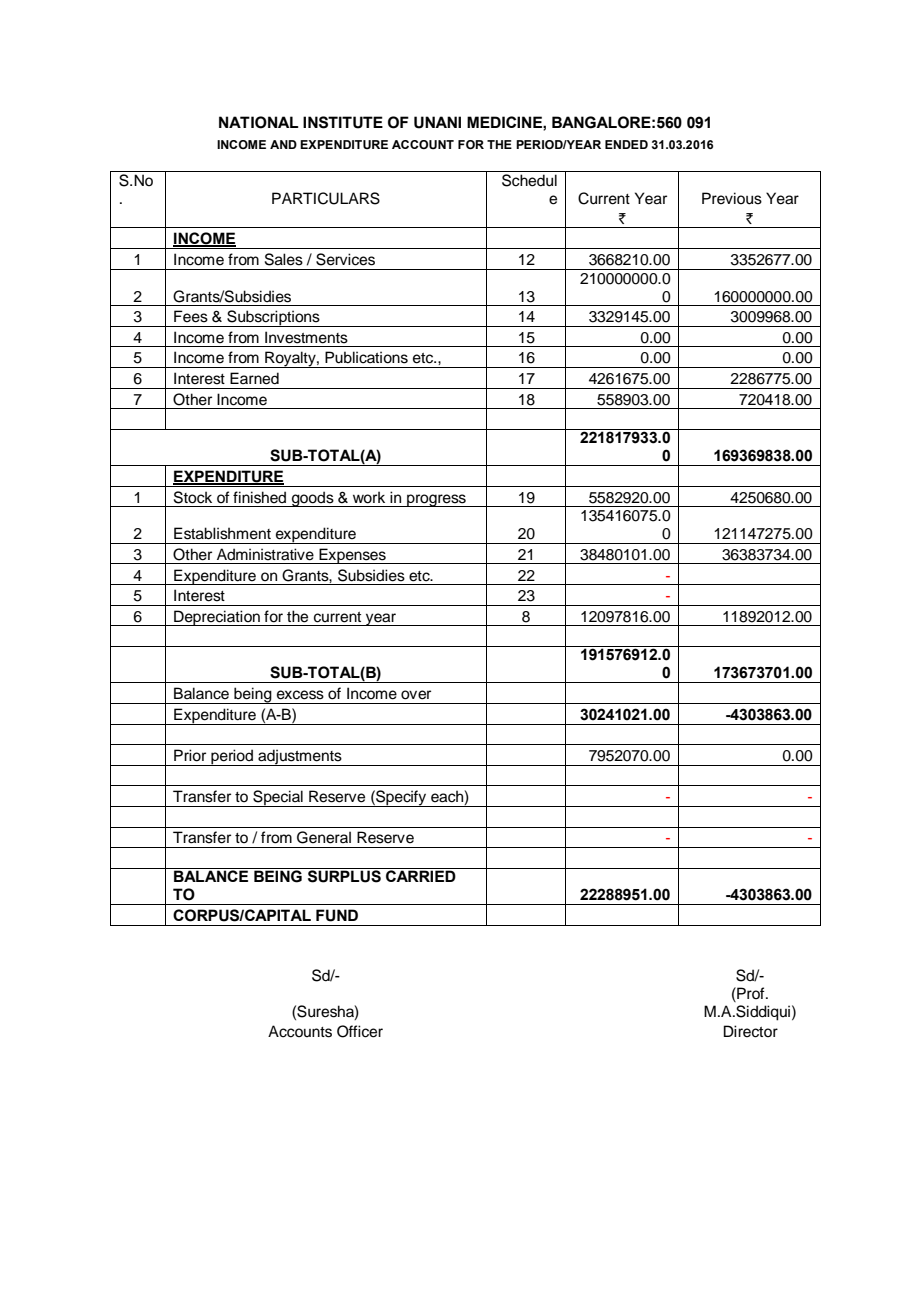 The width and height of the page is (924, 1308). What do you see at coordinates (283, 144) in the page?
I see `AND` at bounding box center [283, 144].
